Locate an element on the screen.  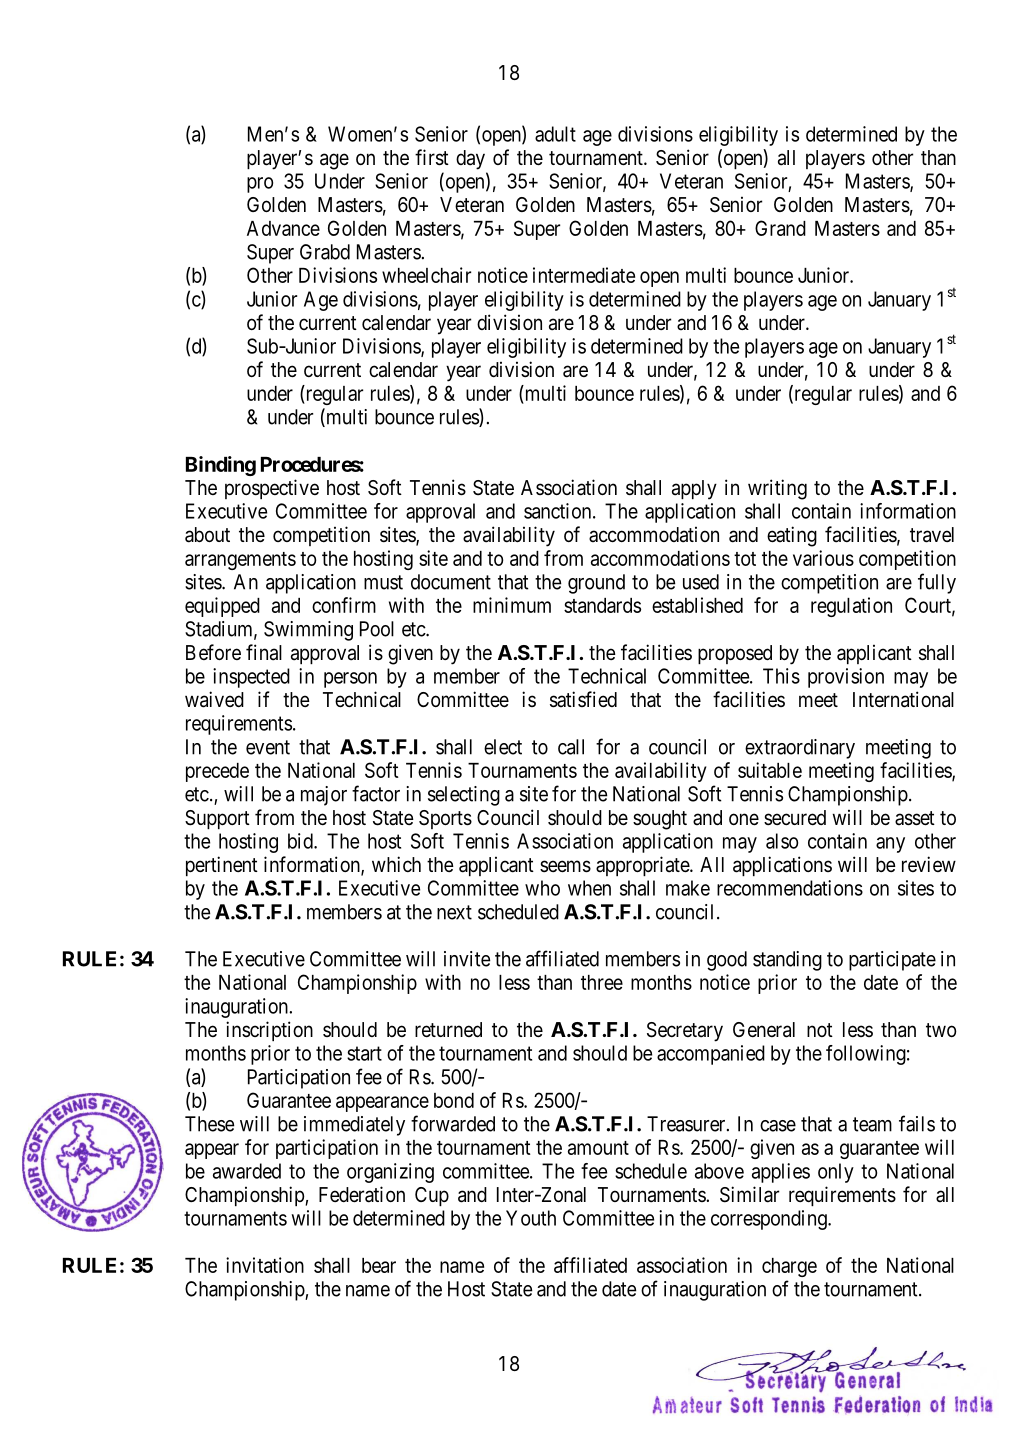
inspected is located at coordinates (251, 678).
